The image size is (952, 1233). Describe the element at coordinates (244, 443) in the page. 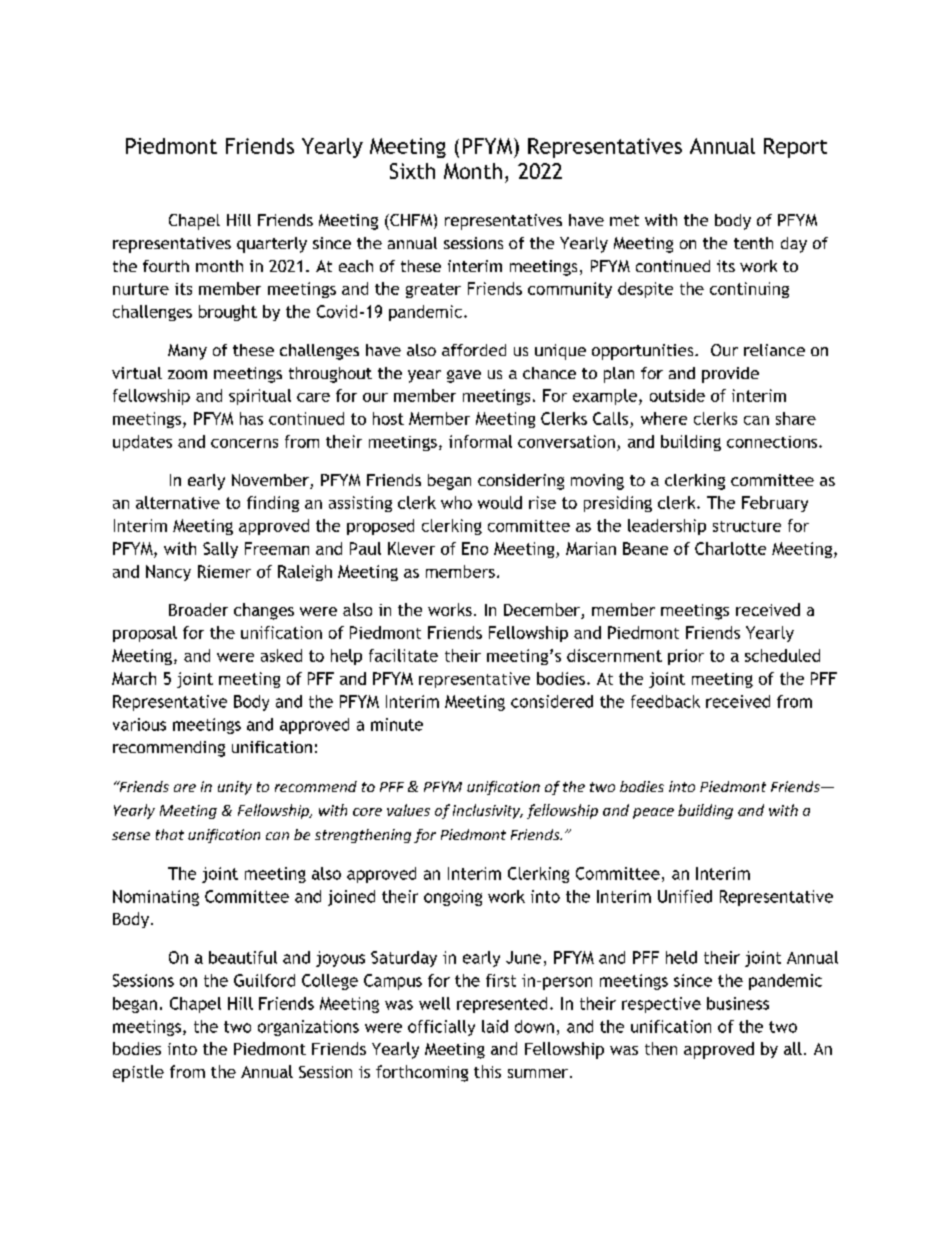

I see `concerns` at that location.
